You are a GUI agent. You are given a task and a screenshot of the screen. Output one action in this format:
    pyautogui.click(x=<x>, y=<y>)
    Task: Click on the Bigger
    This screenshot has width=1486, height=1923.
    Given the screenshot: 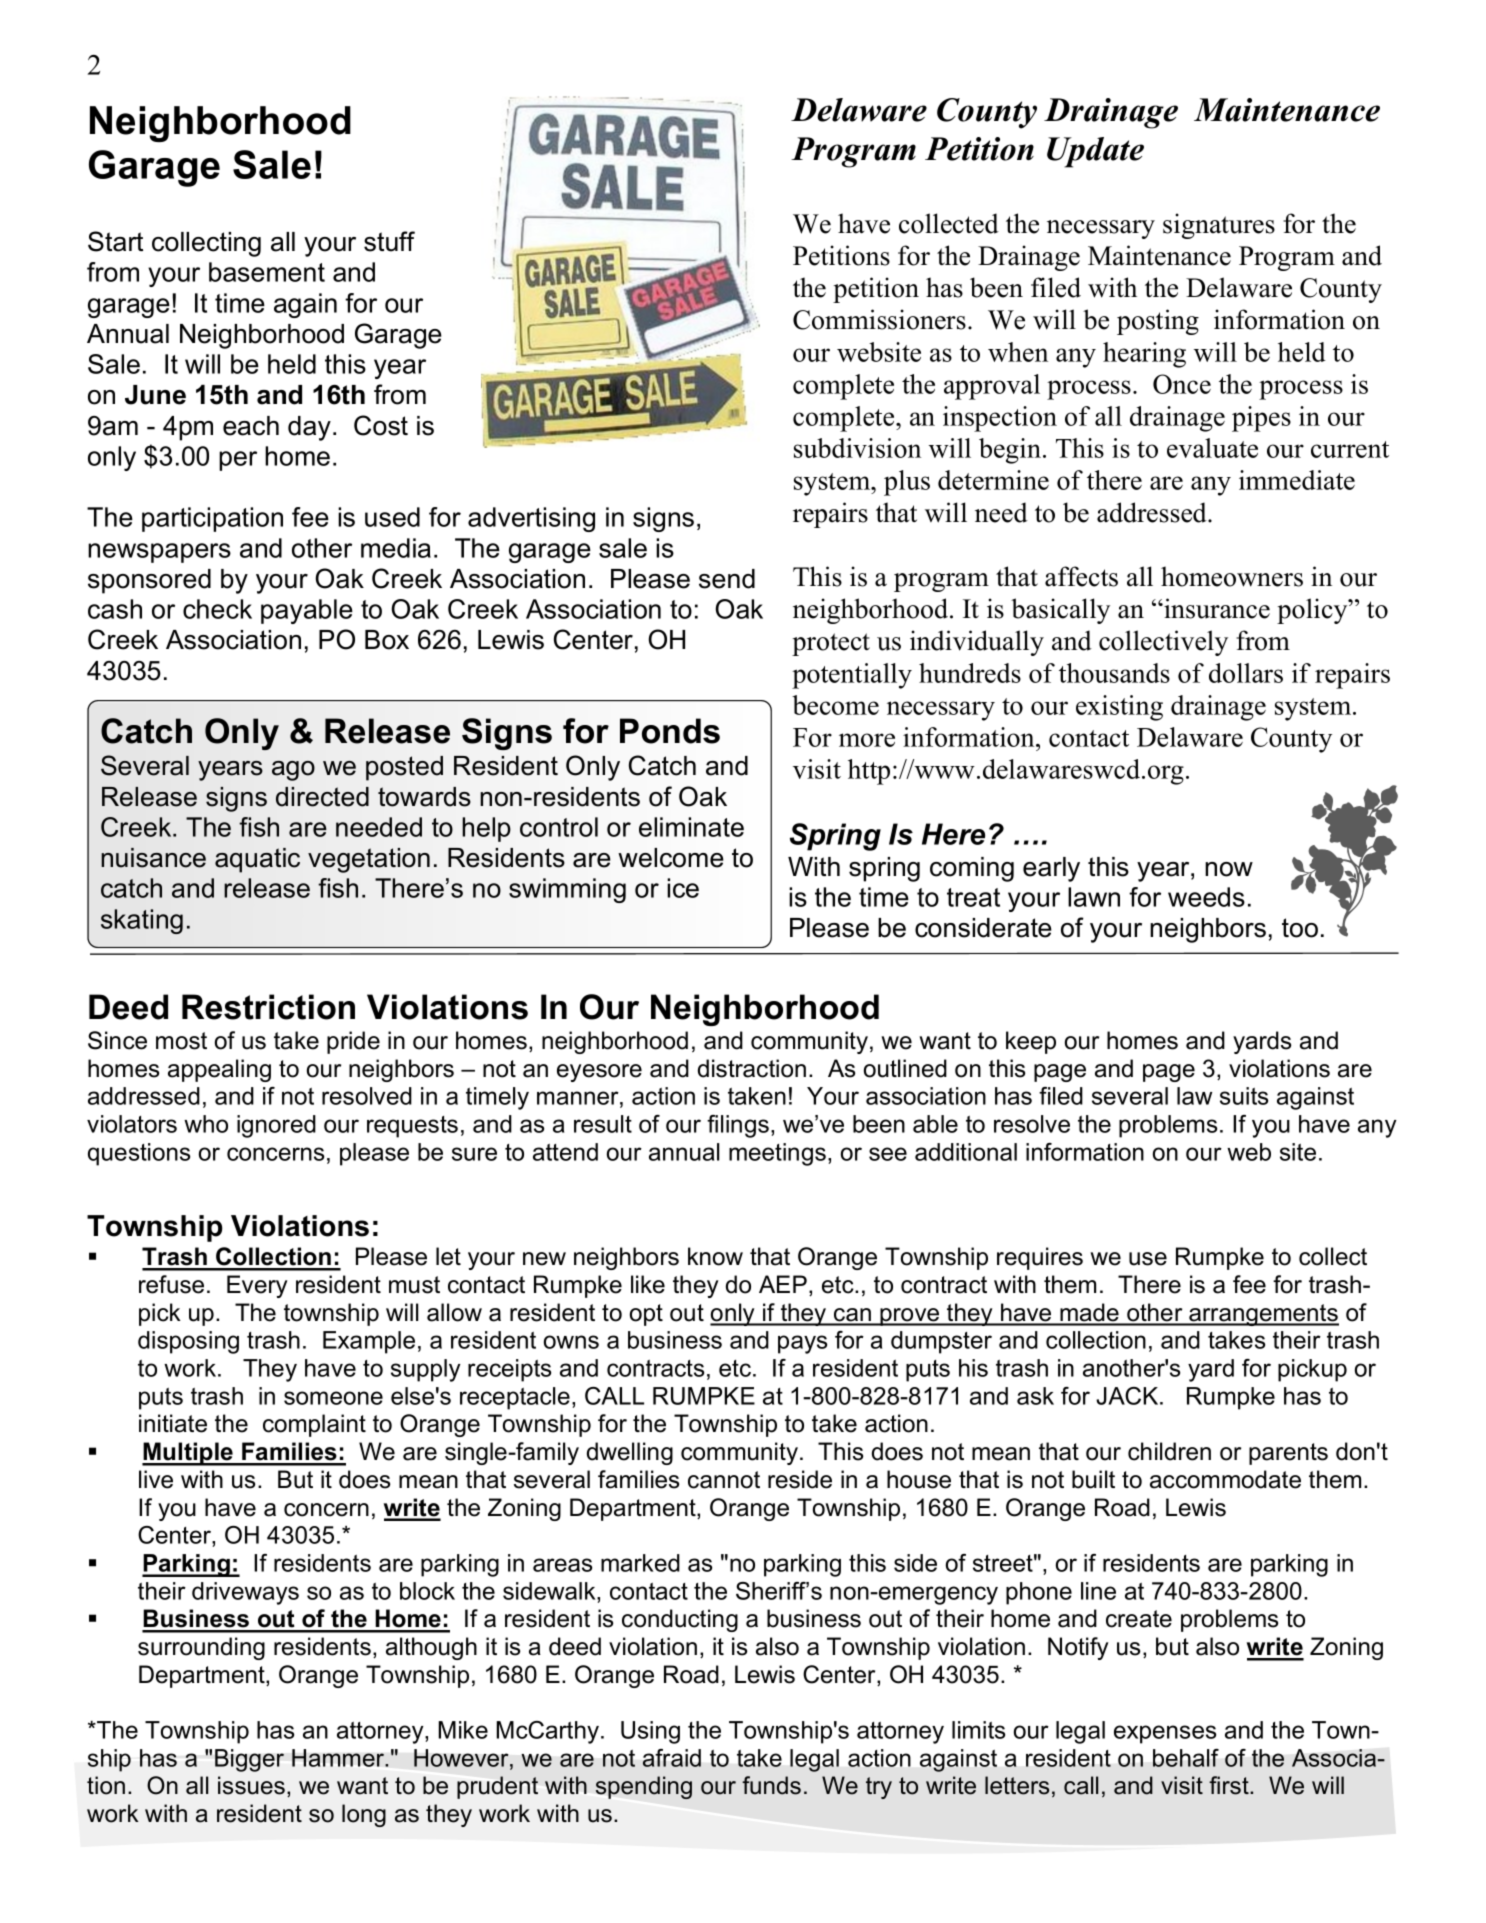 What is the action you would take?
    pyautogui.click(x=249, y=1760)
